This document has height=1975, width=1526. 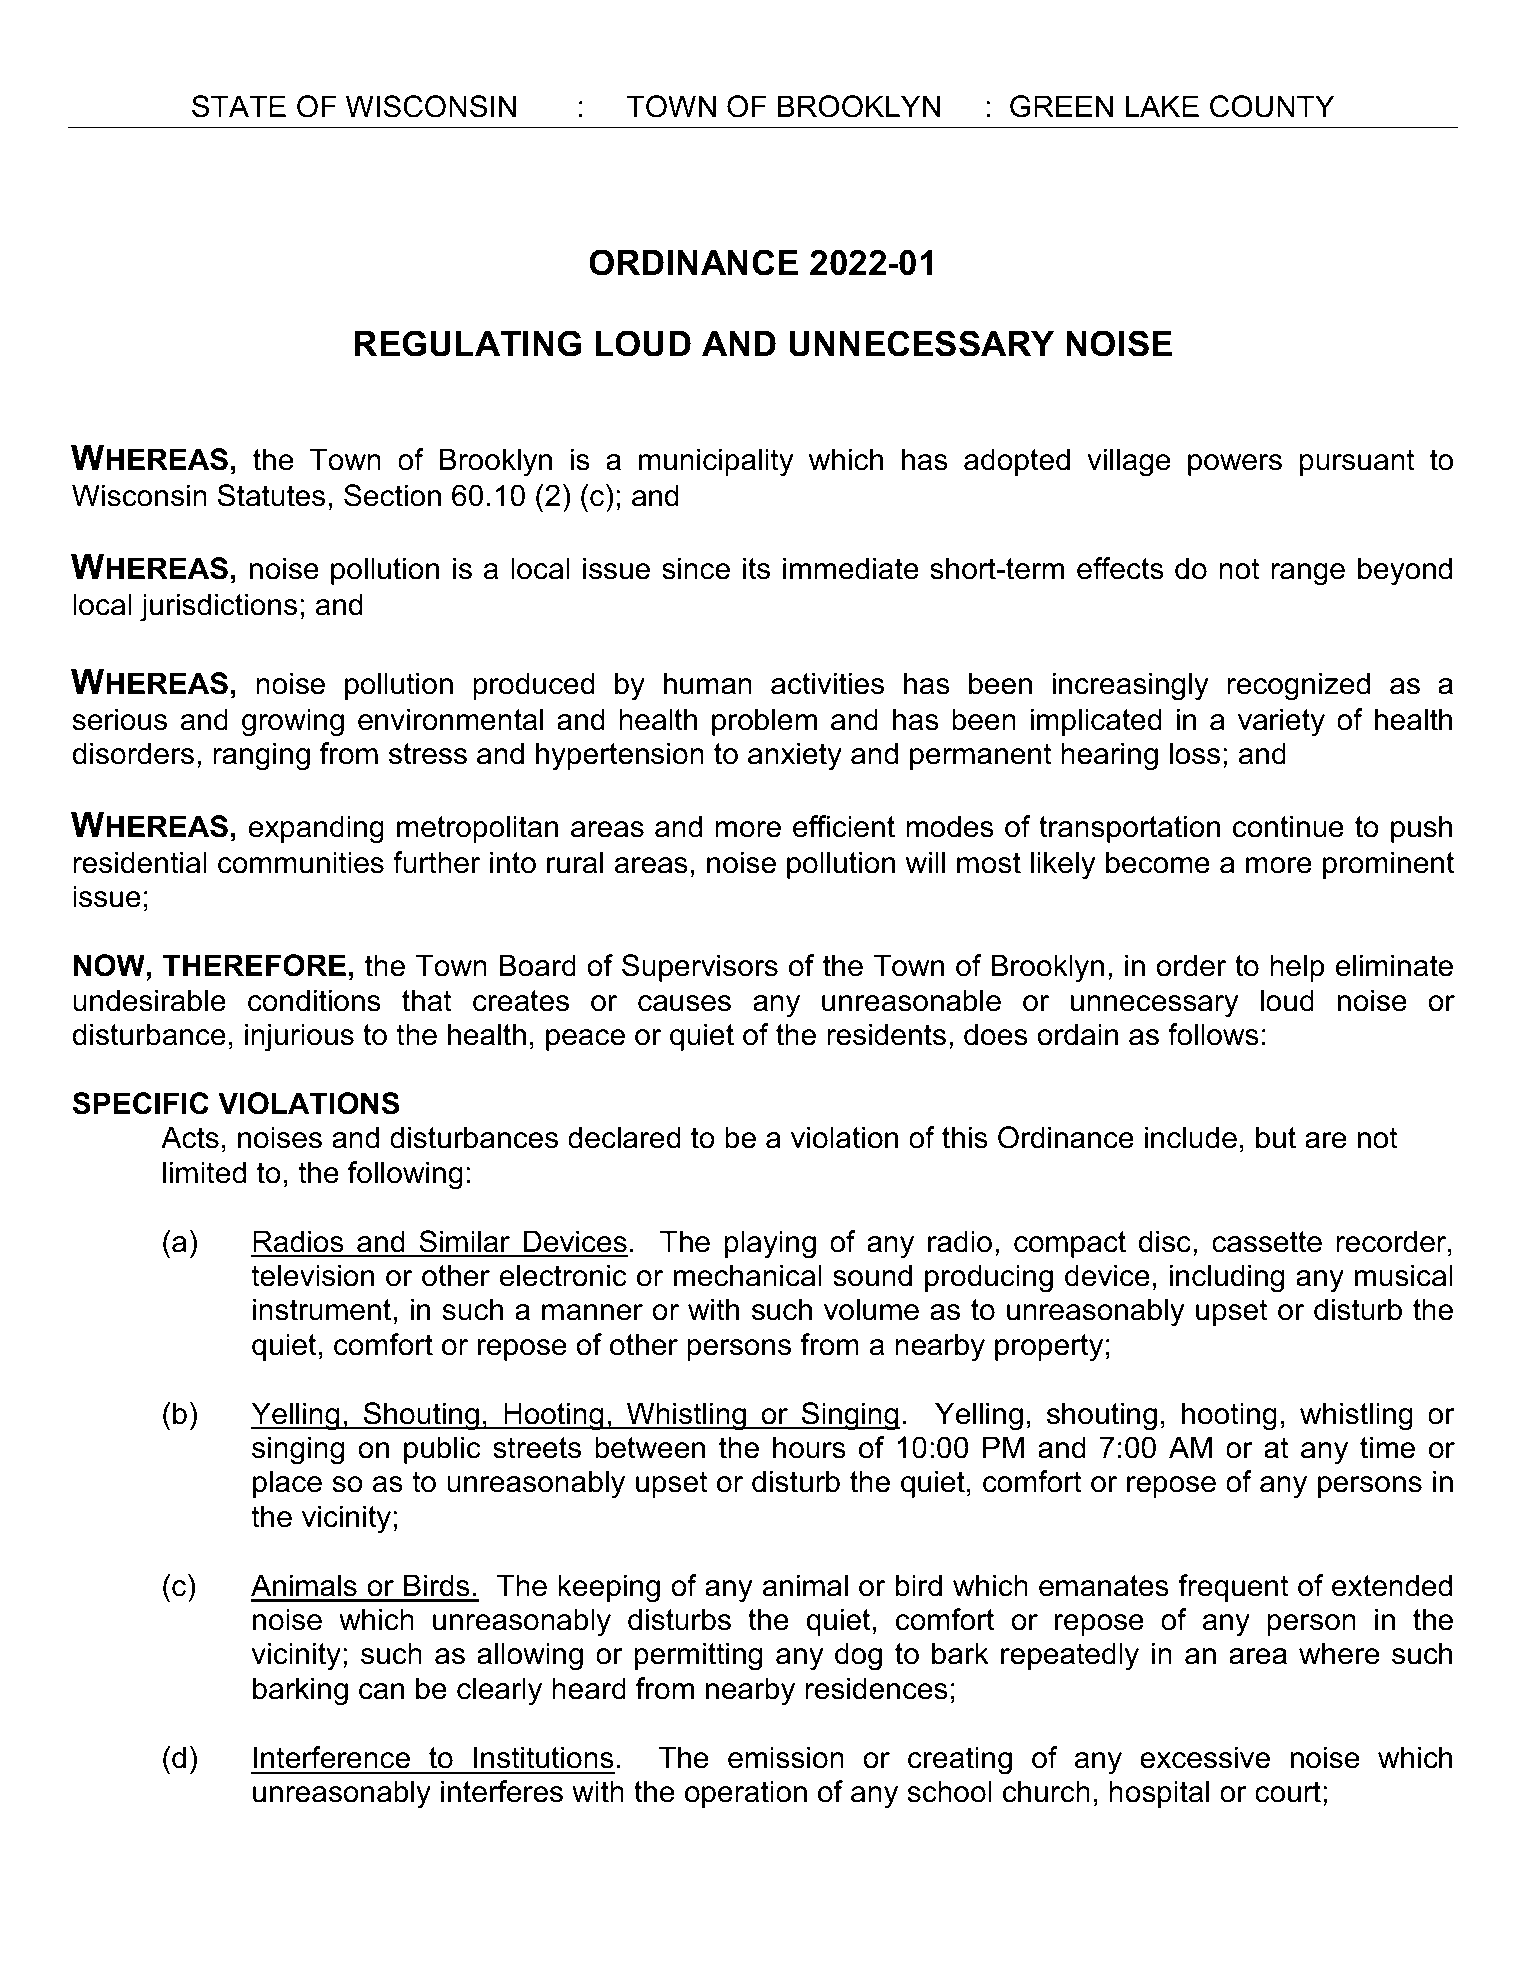 I want to click on THEREFORE, so click(x=254, y=965).
